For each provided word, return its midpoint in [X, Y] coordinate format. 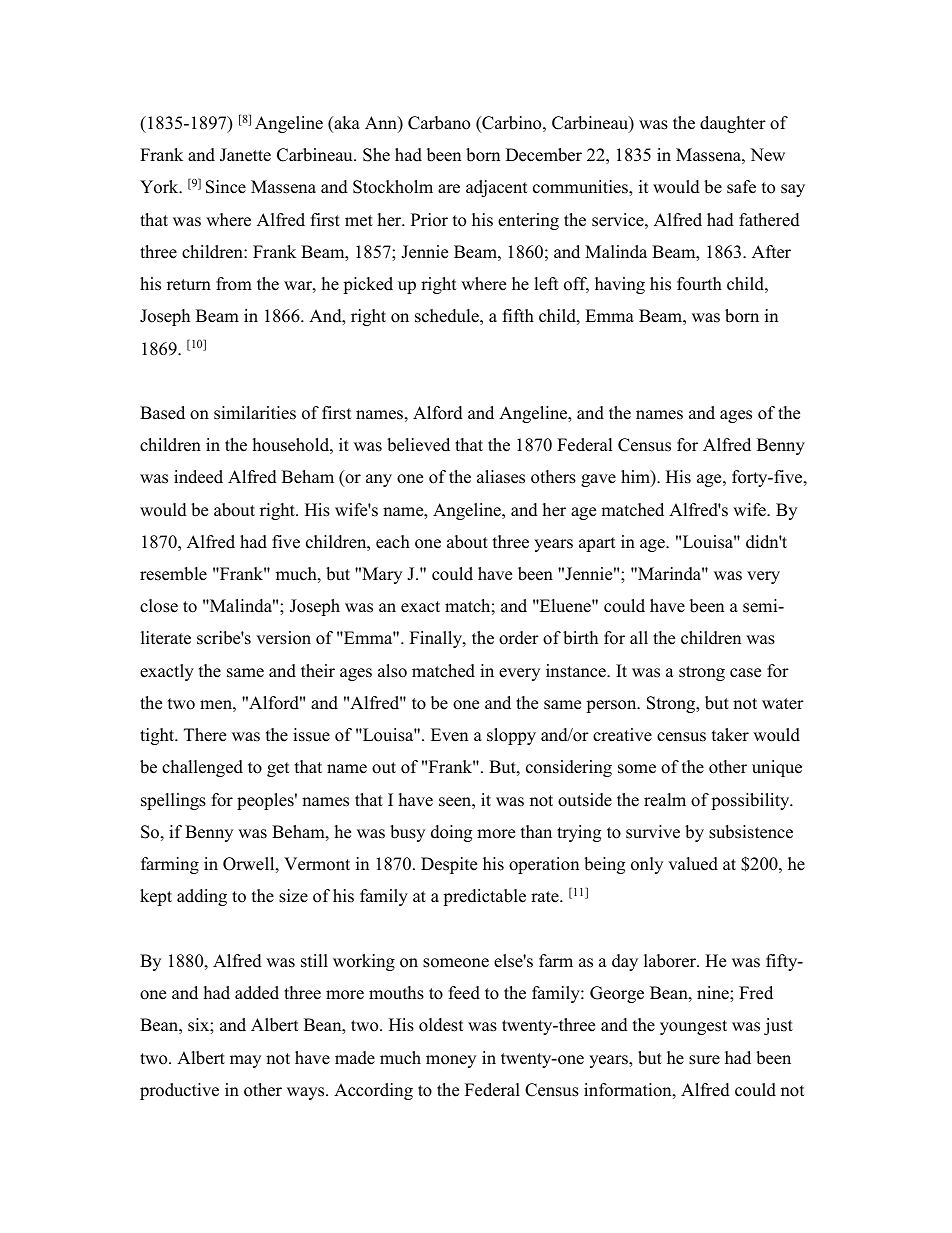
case [745, 673]
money [451, 1061]
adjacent [497, 188]
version [283, 638]
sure [704, 1060]
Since [226, 187]
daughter [733, 124]
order [519, 638]
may [245, 1061]
